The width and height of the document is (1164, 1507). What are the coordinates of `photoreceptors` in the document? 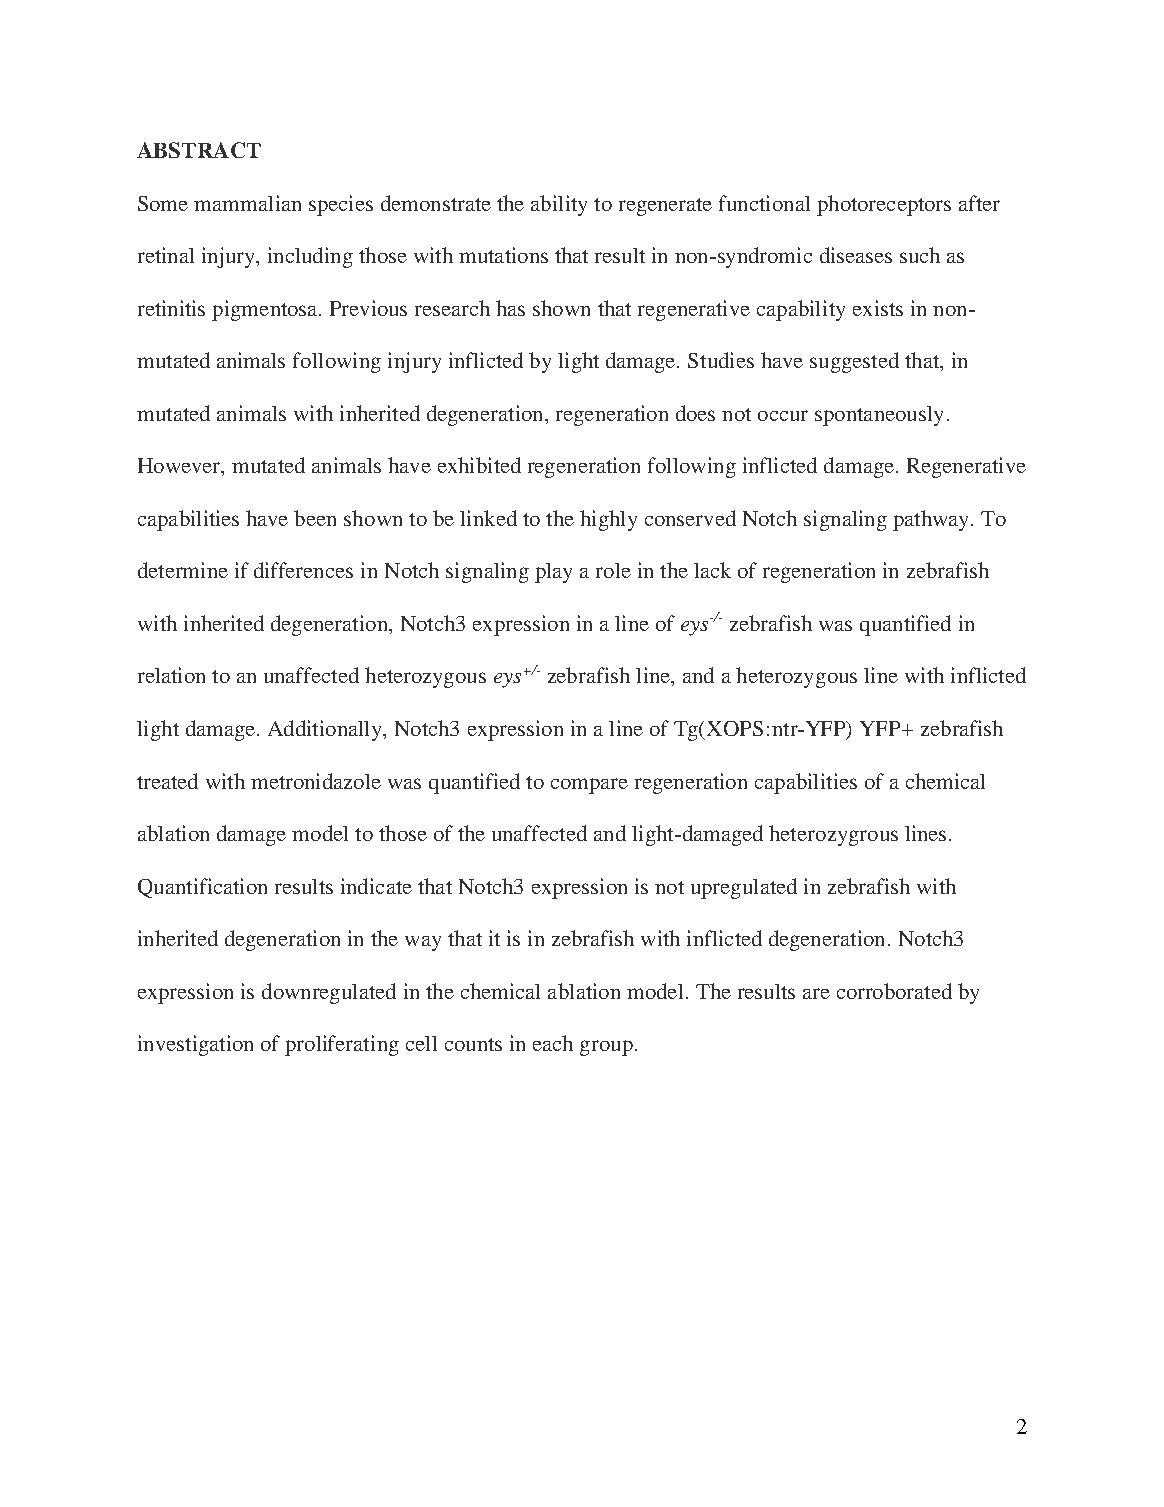 It's located at (884, 205).
